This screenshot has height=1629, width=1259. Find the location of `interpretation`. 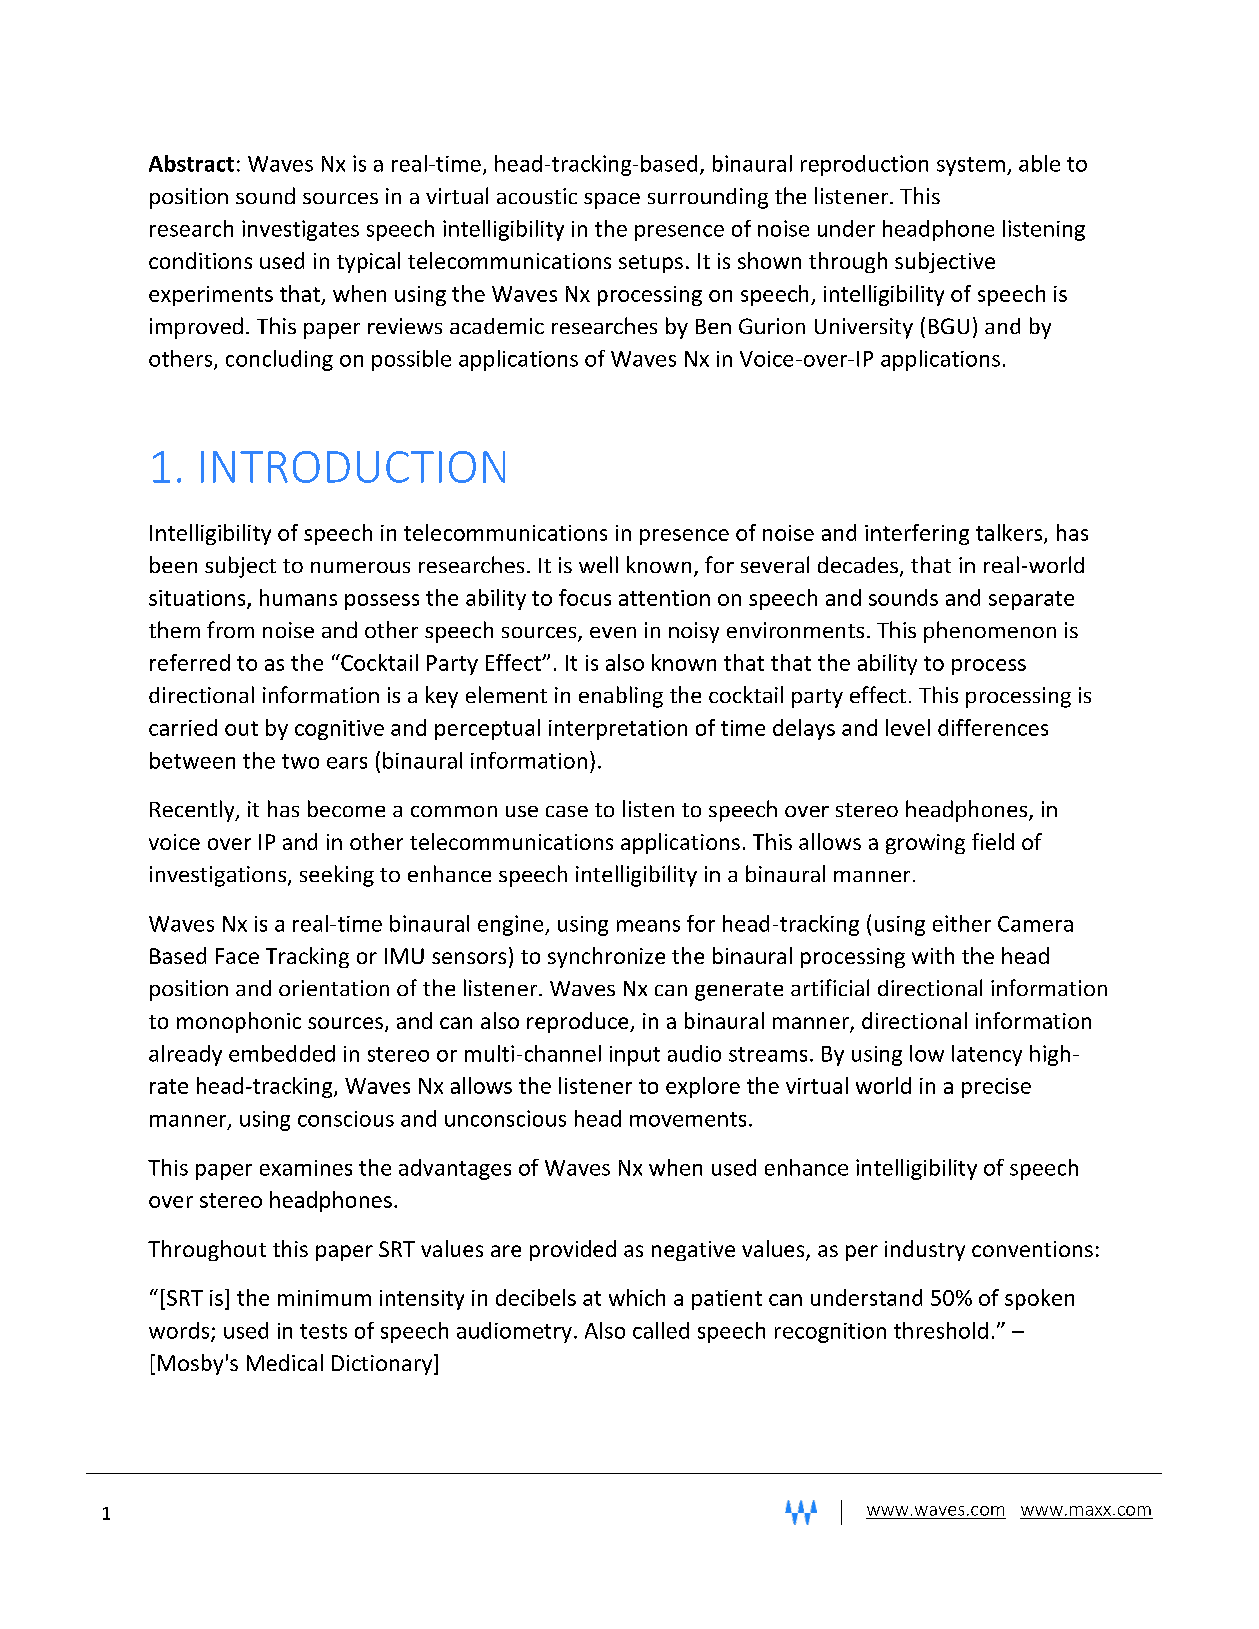

interpretation is located at coordinates (618, 730).
